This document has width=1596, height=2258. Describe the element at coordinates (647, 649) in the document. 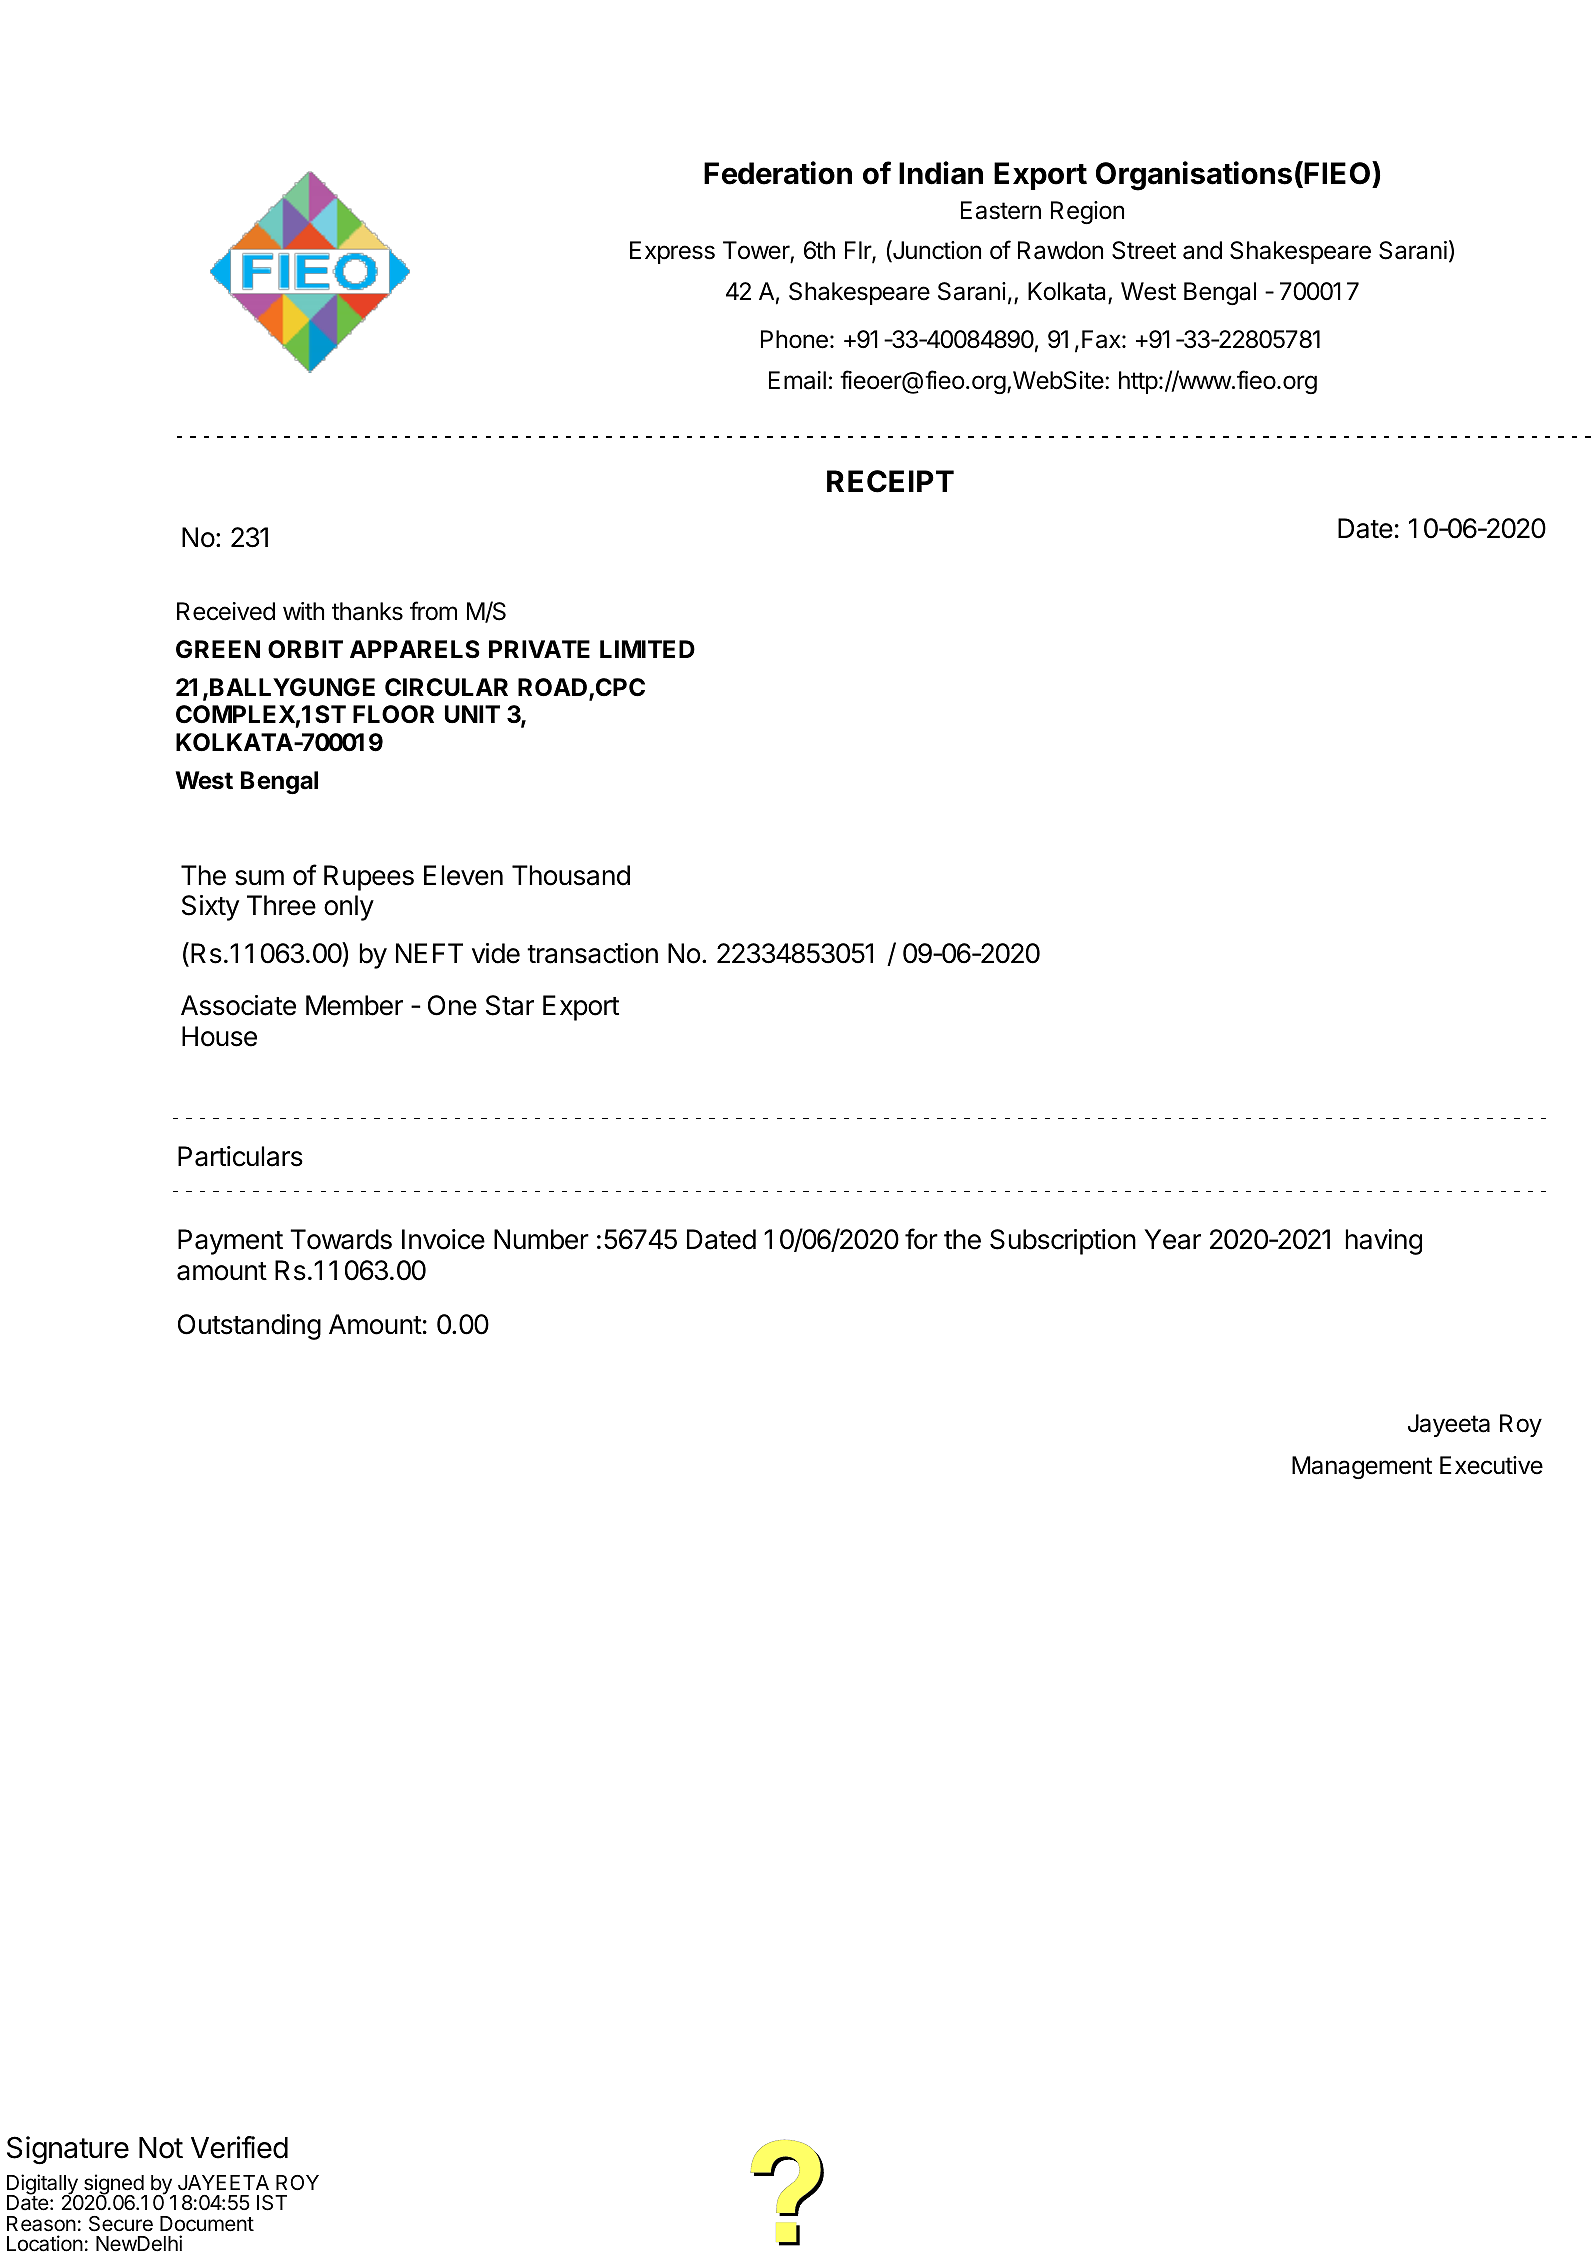

I see `LIMITED` at that location.
